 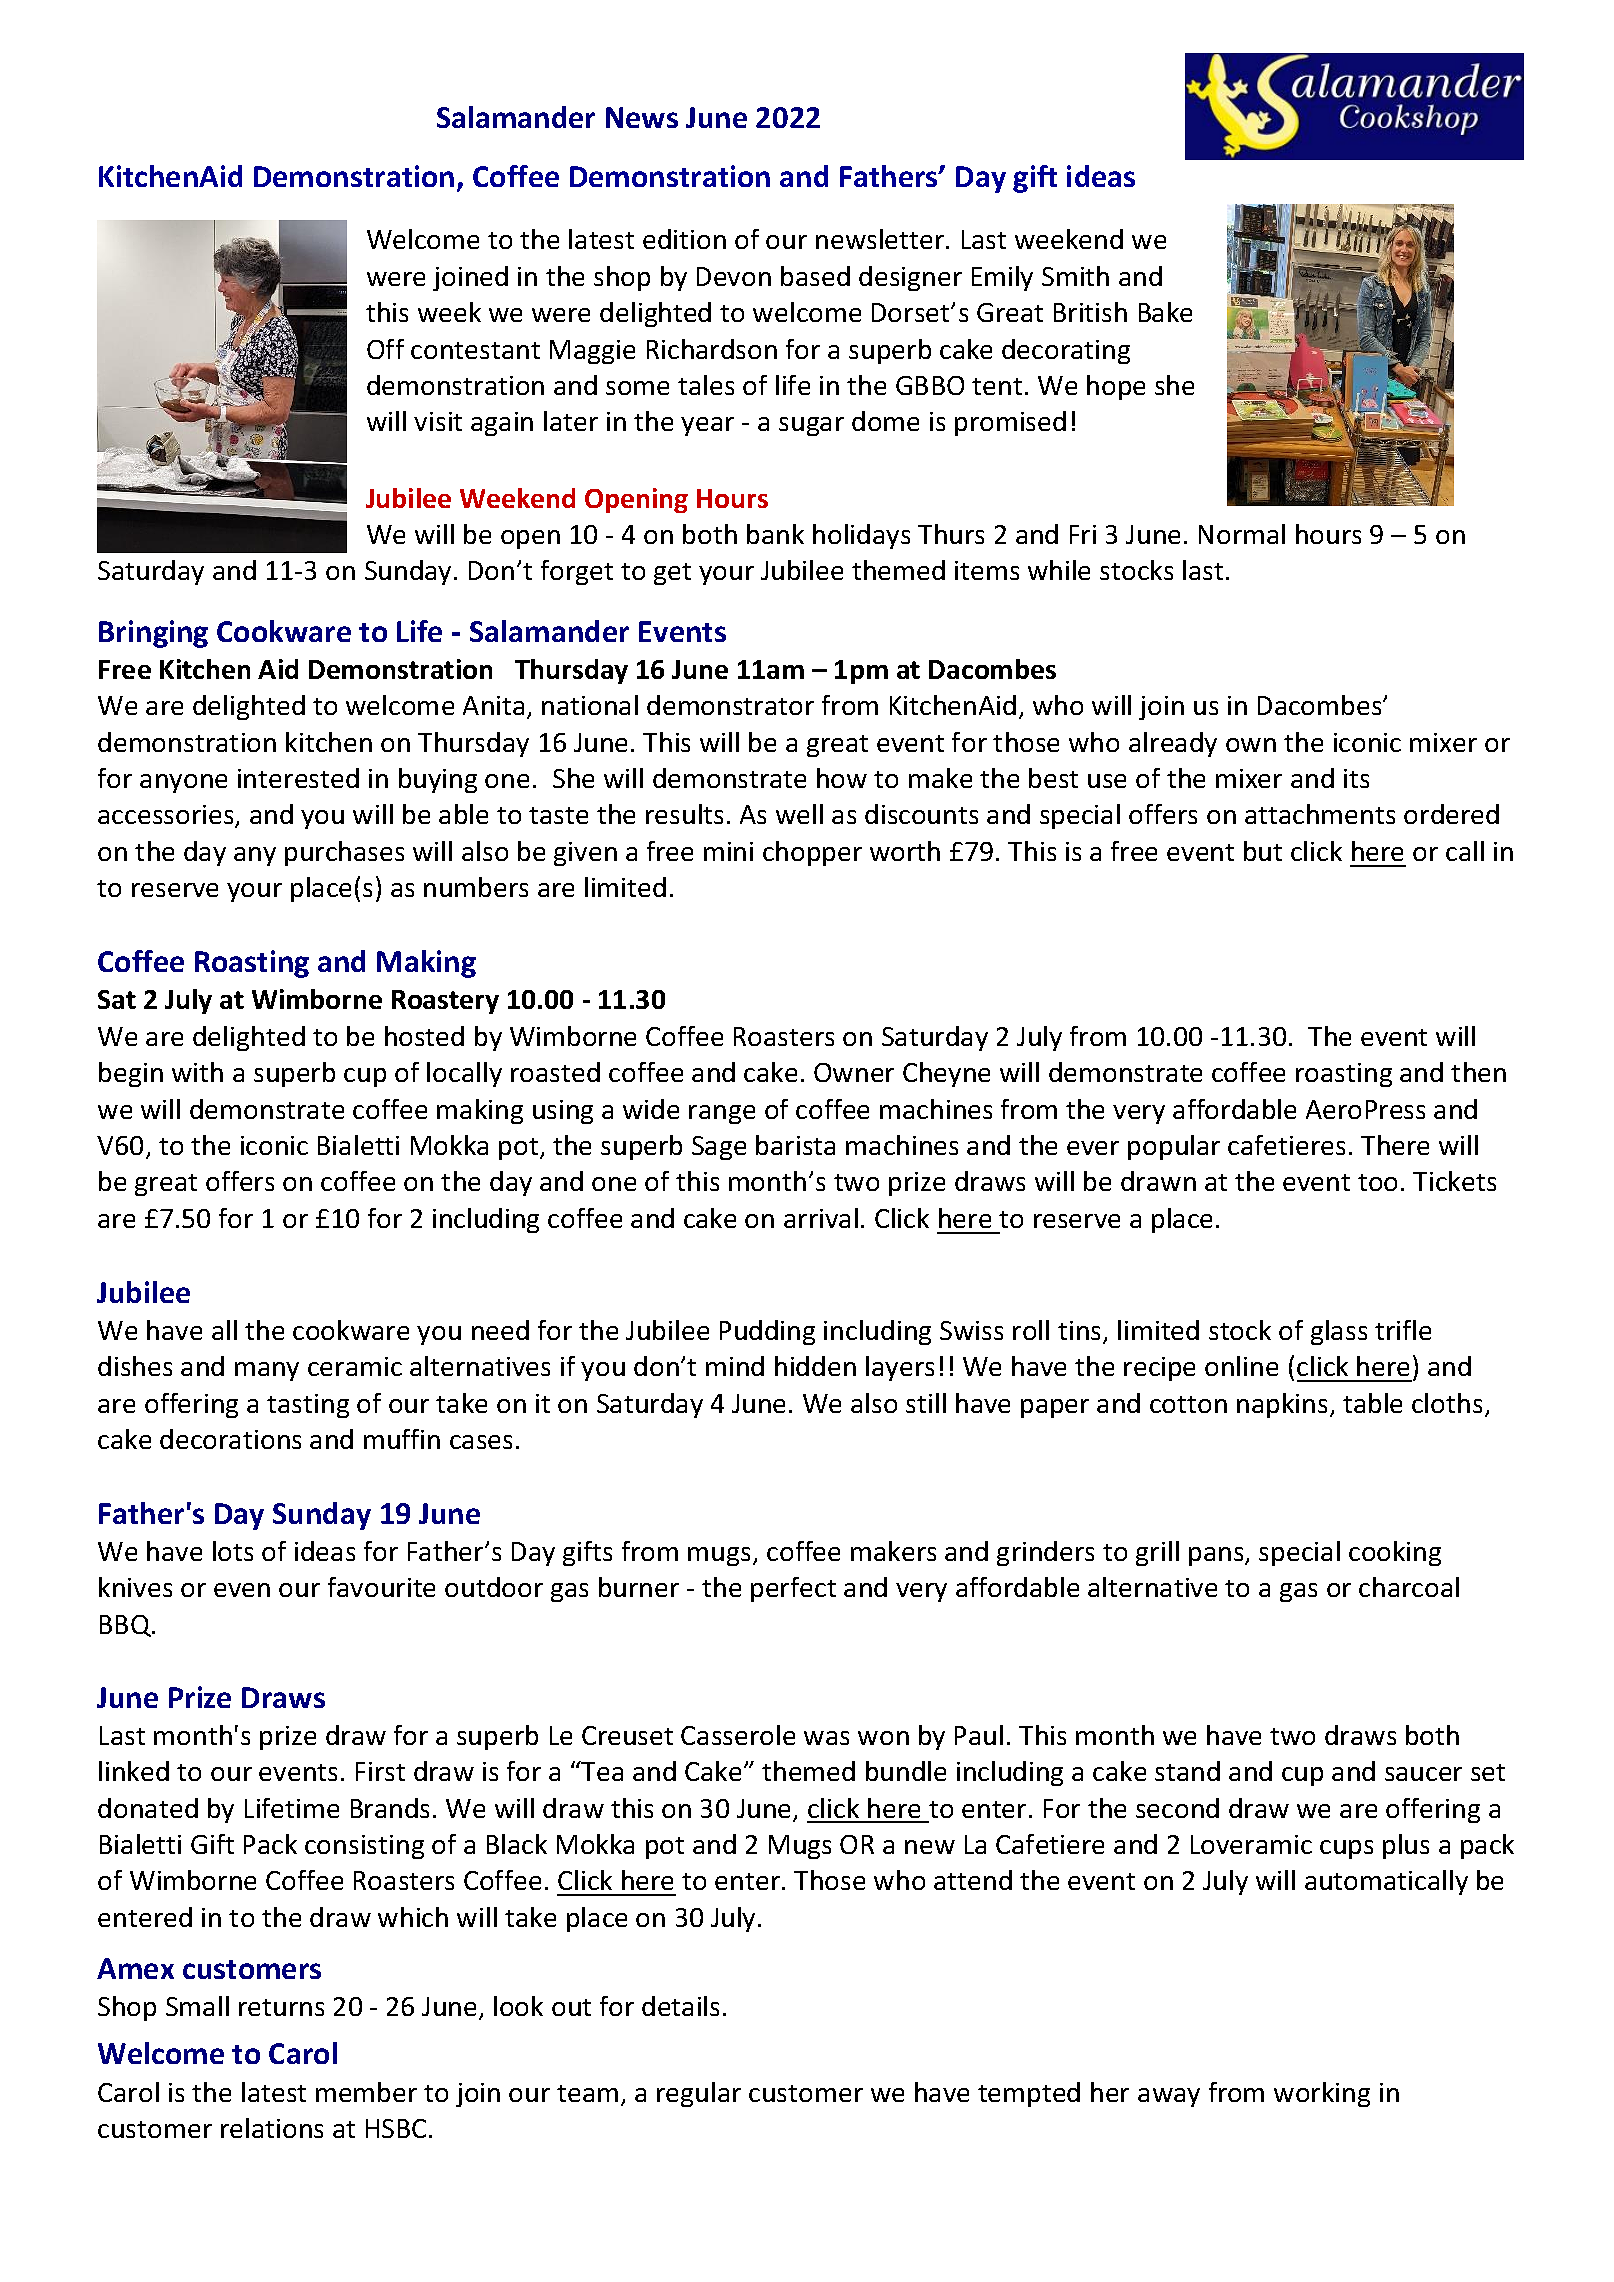 I want to click on its, so click(x=1356, y=778).
